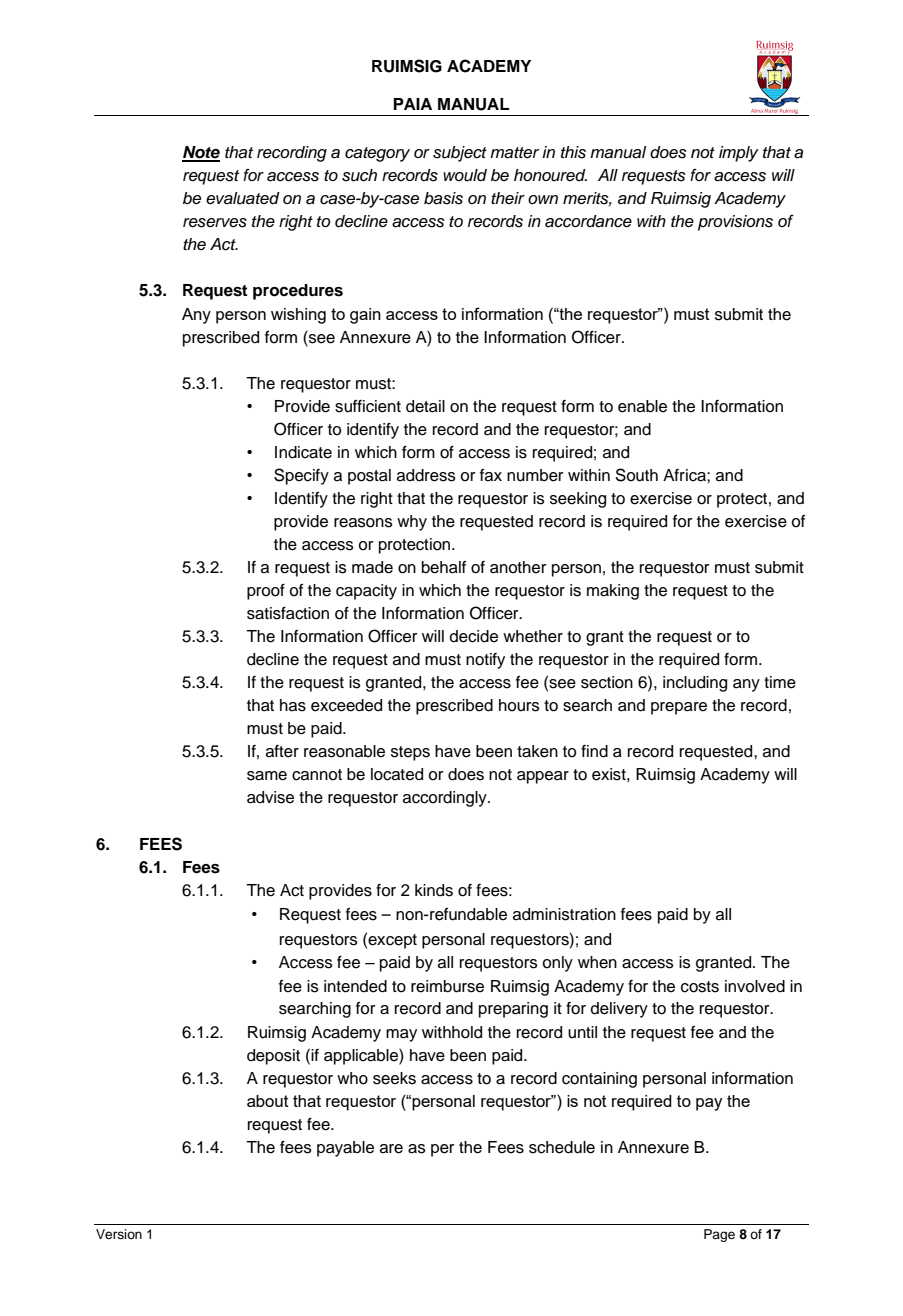 This document has height=1316, width=903. I want to click on subject, so click(460, 154).
